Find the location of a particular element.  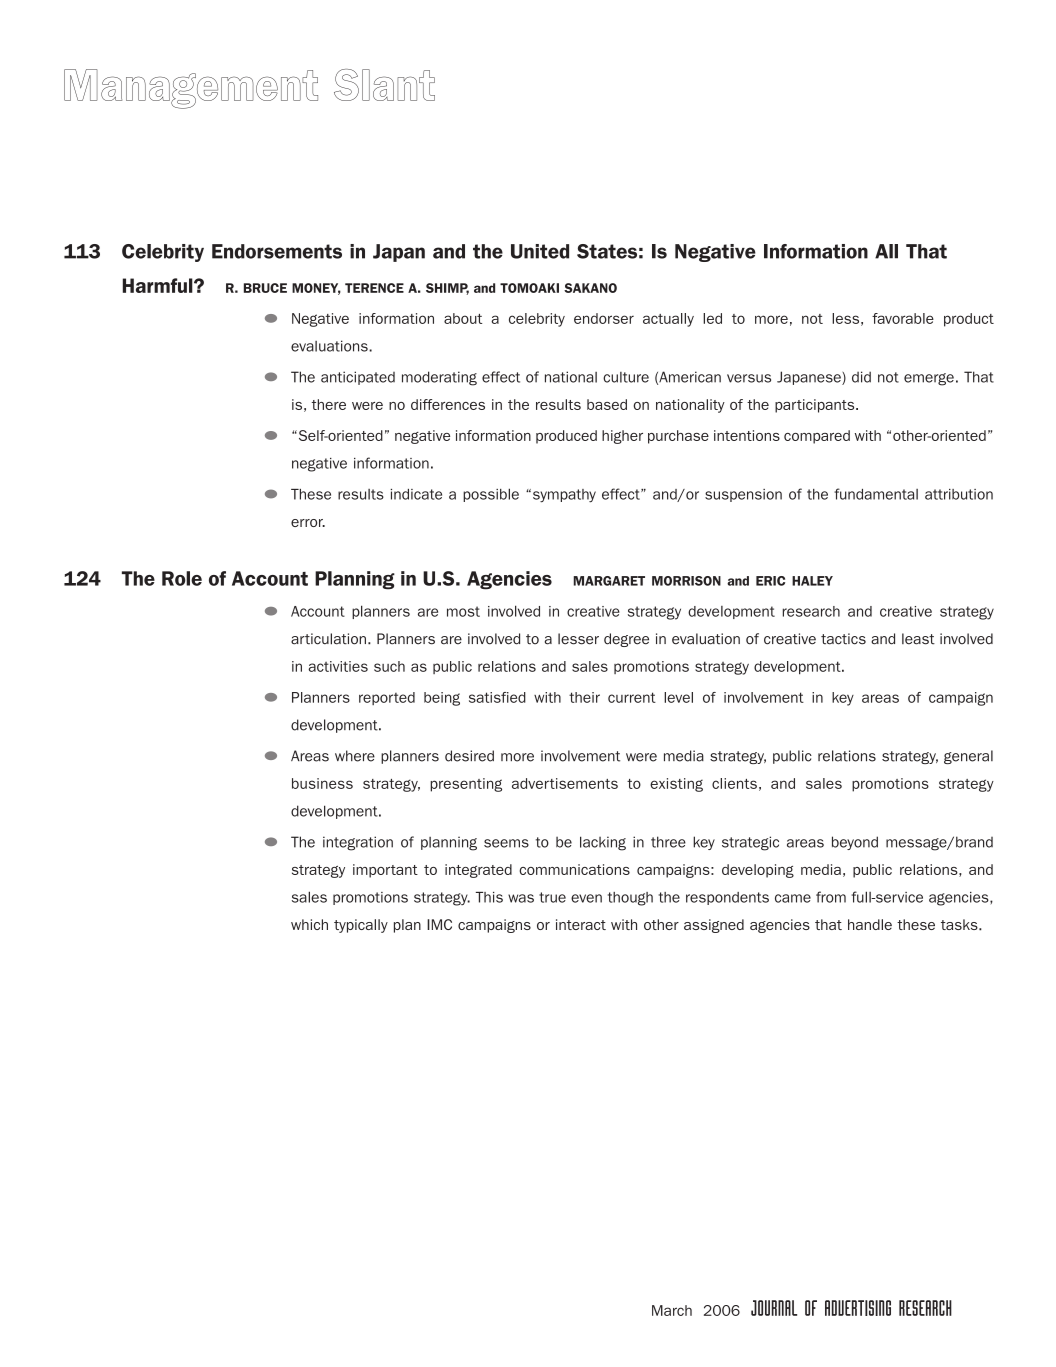

favorable is located at coordinates (903, 318).
